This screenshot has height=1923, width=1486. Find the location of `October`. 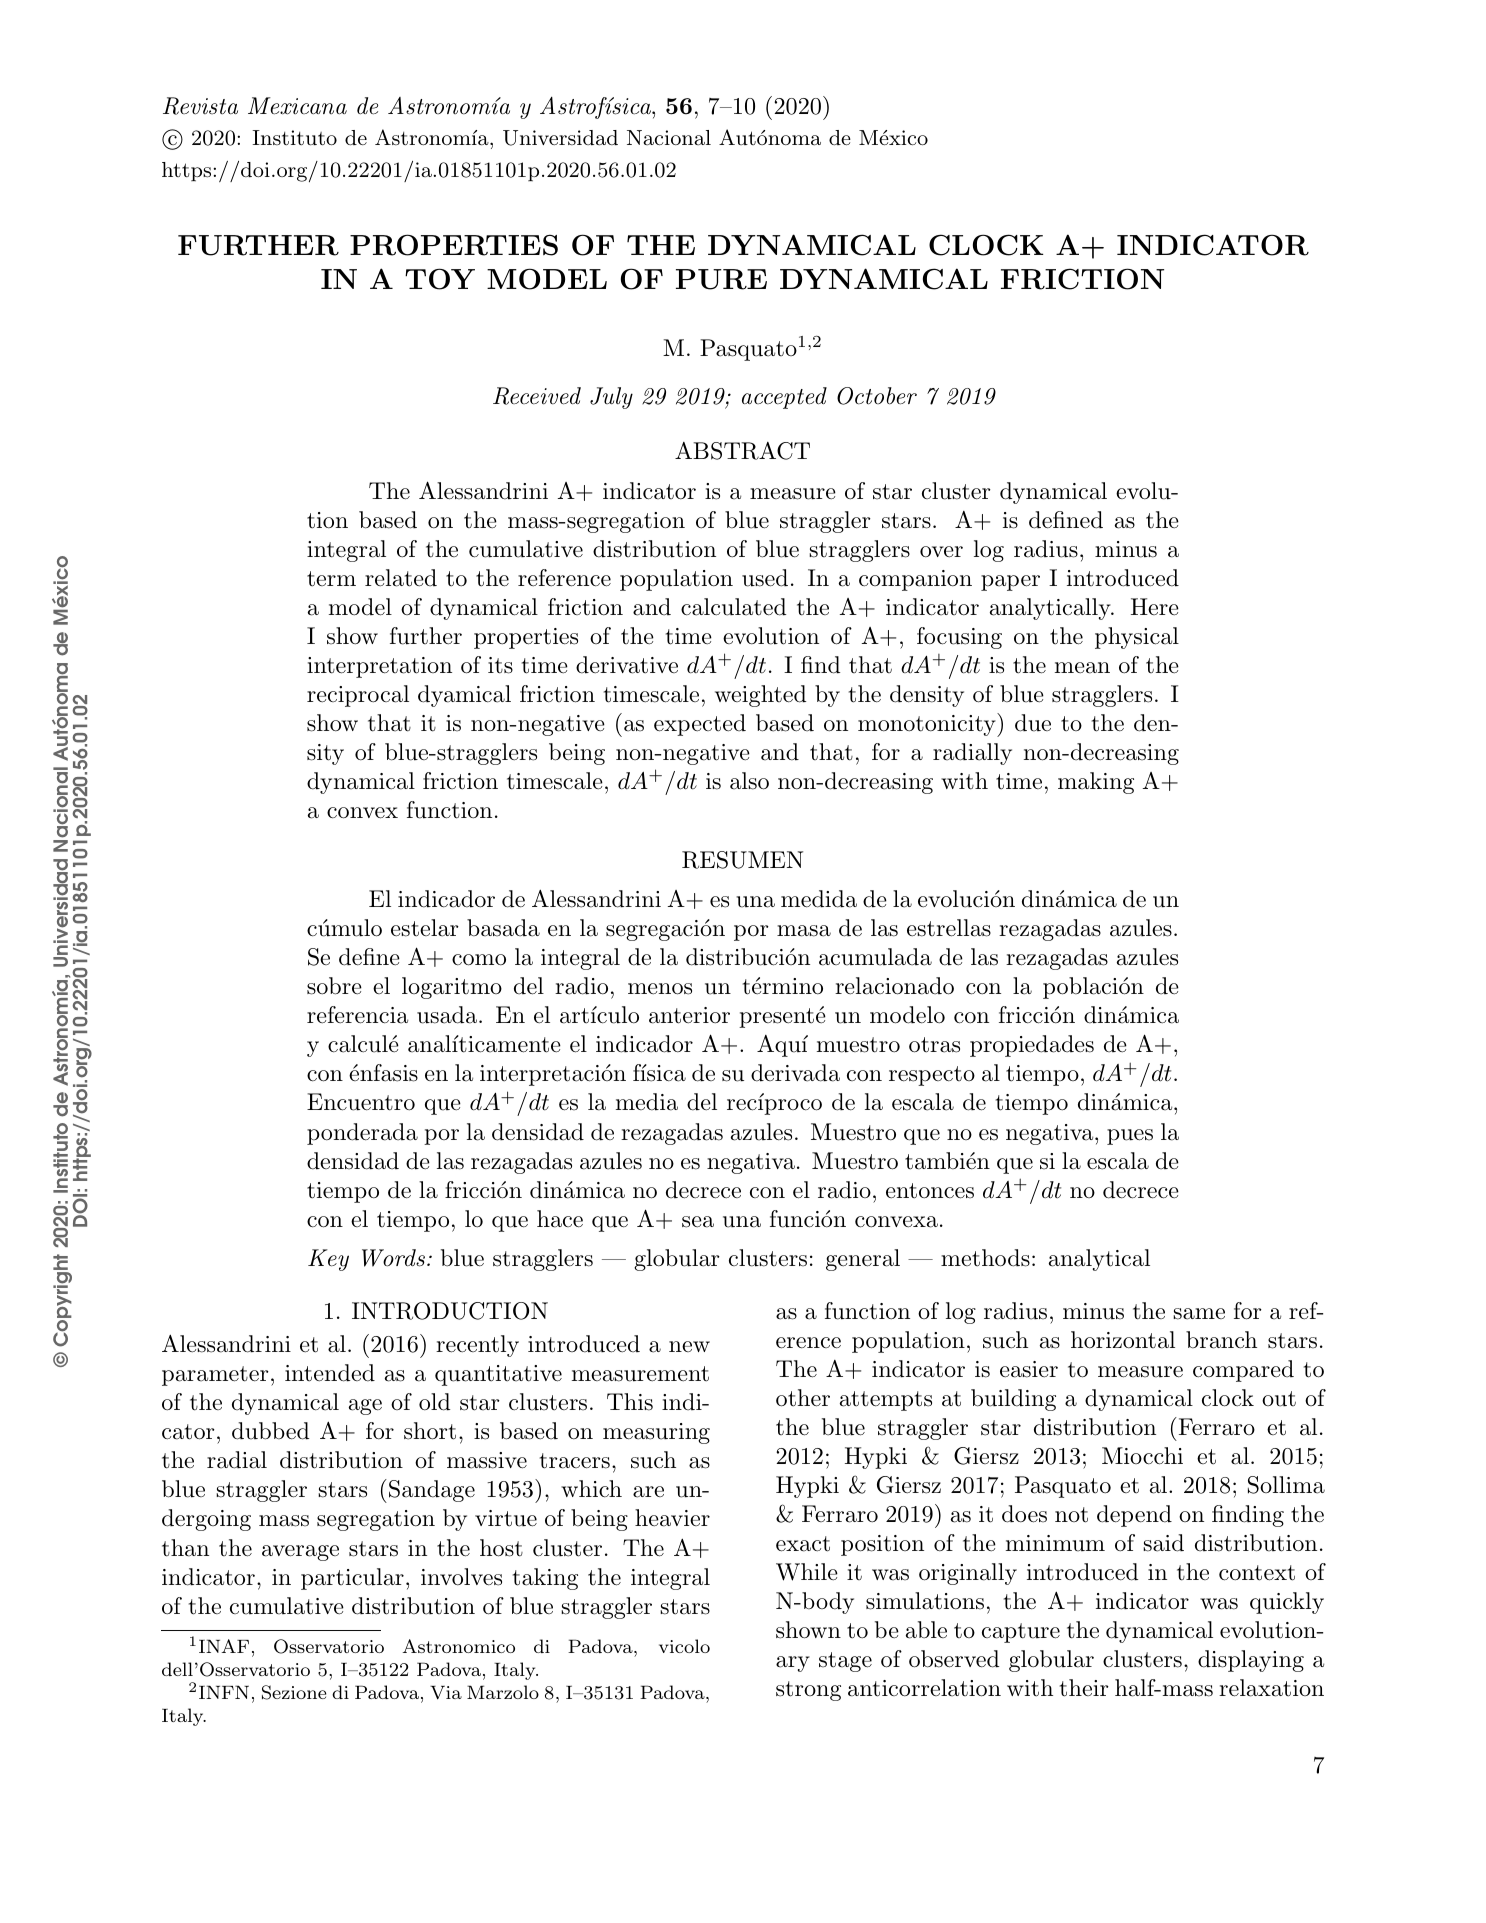

October is located at coordinates (877, 396).
